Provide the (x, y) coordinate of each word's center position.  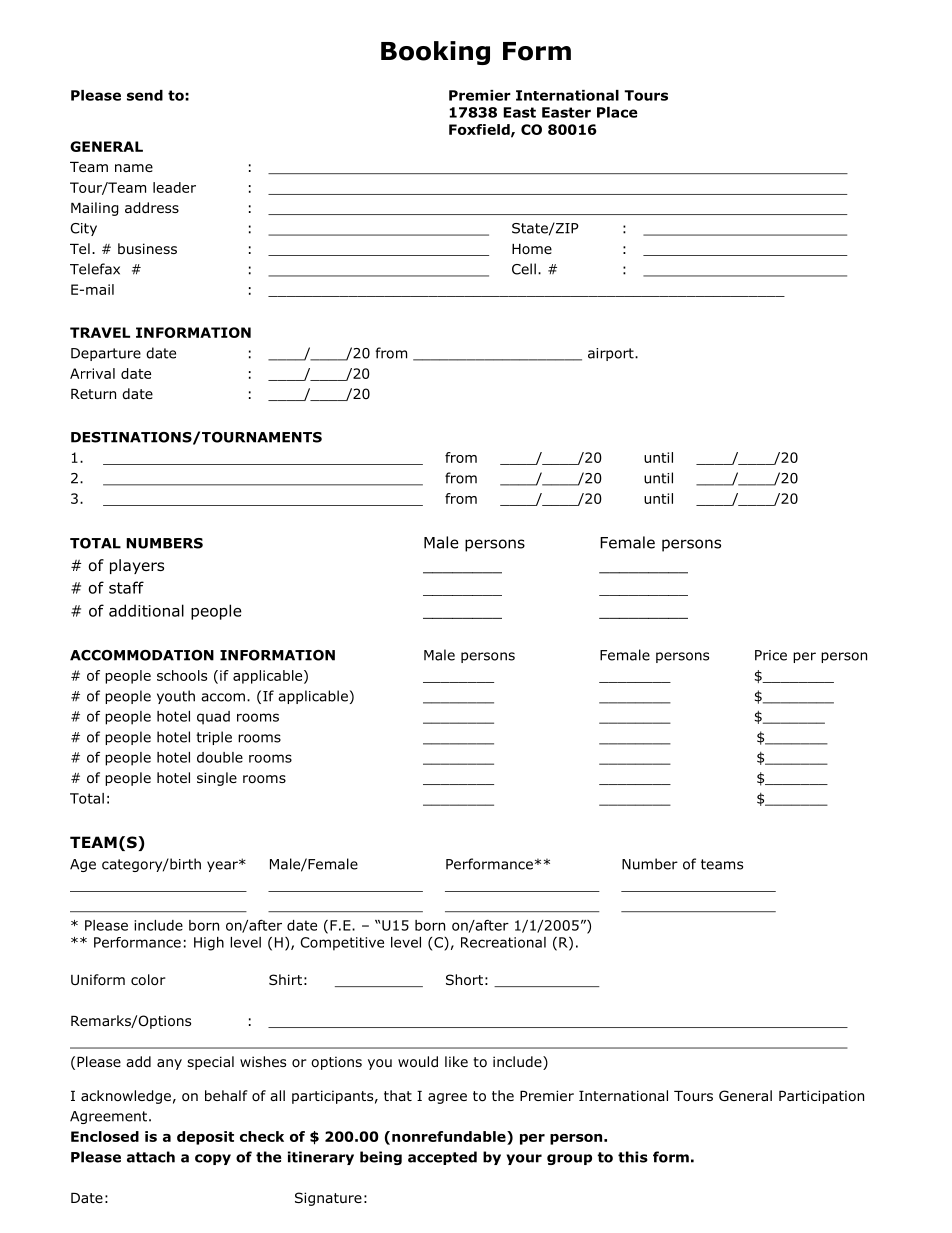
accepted (442, 1158)
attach (151, 1157)
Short (464, 980)
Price (771, 655)
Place (617, 112)
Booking (435, 53)
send (145, 95)
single (217, 779)
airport (612, 354)
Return (93, 394)
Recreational (503, 942)
